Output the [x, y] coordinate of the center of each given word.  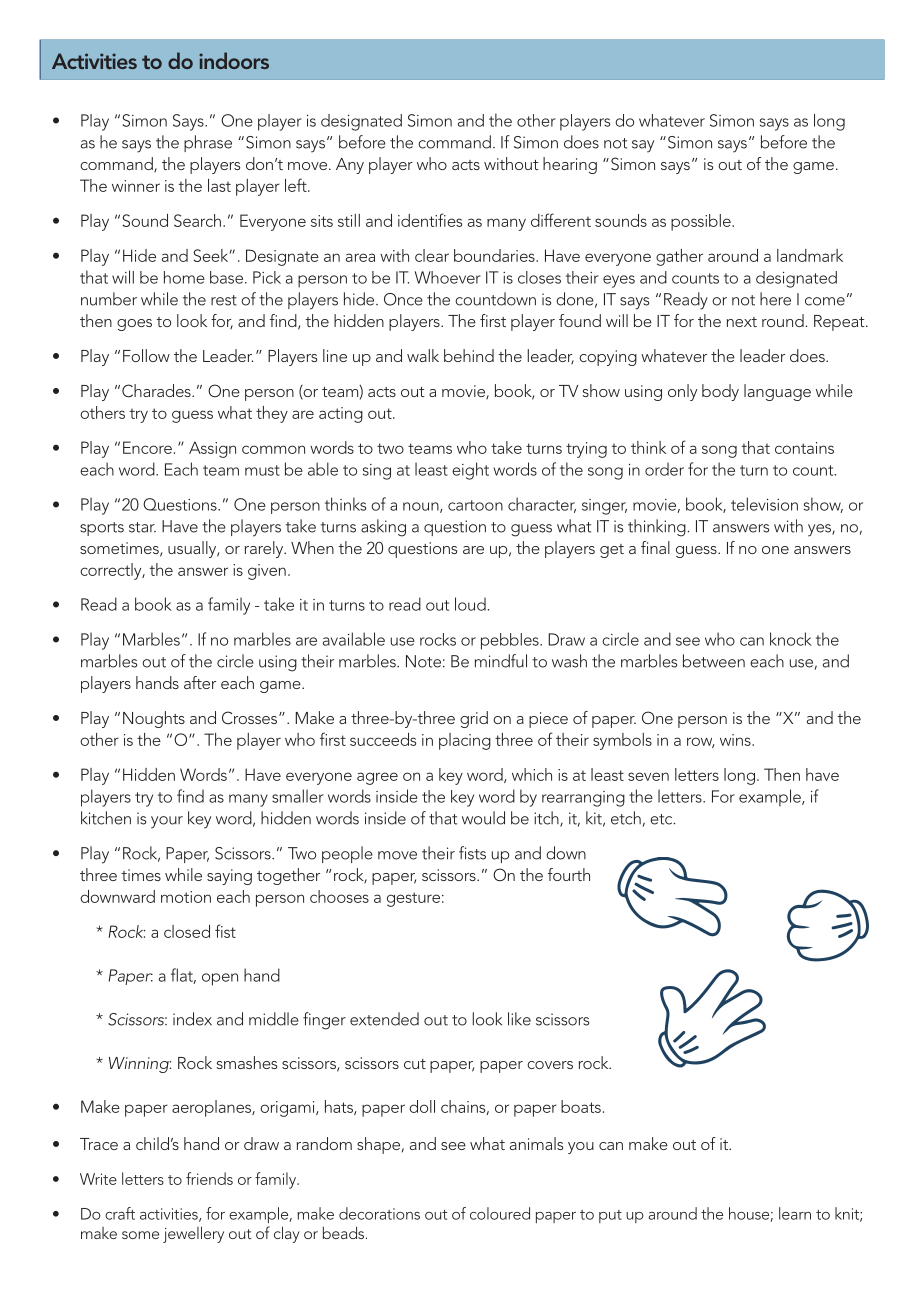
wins [736, 740]
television [764, 504]
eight [470, 471]
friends [209, 1178]
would [483, 818]
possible [702, 222]
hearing [570, 165]
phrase [208, 143]
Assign [212, 449]
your [167, 822]
